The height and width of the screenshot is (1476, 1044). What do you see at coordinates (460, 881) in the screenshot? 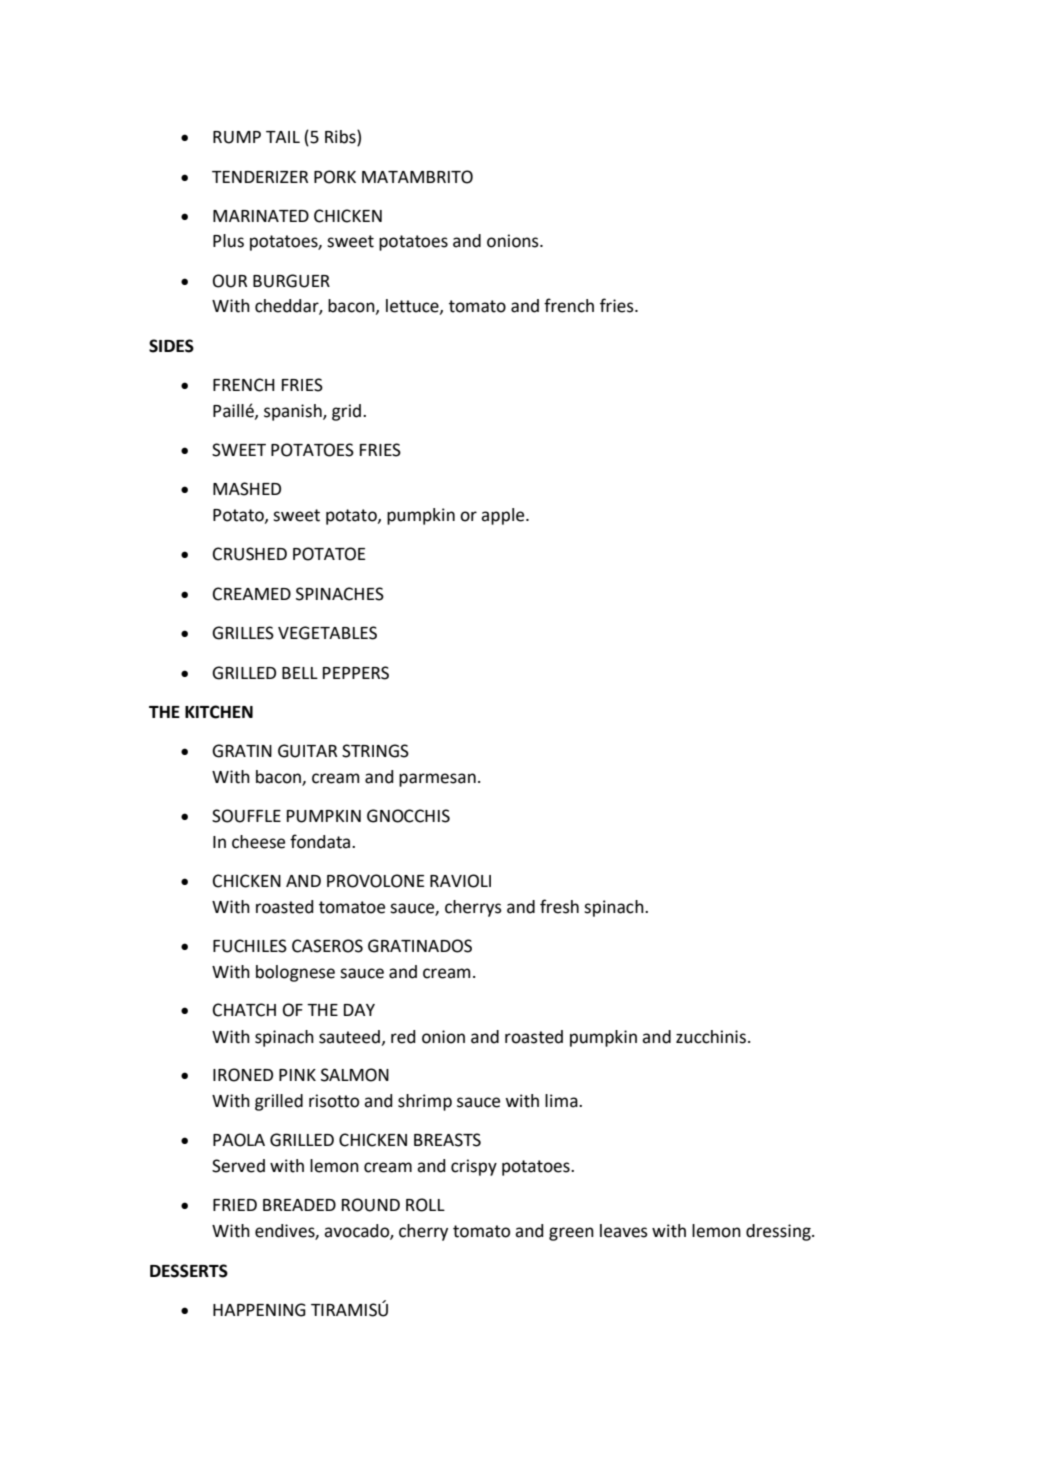
I see `RAVIOLI` at bounding box center [460, 881].
